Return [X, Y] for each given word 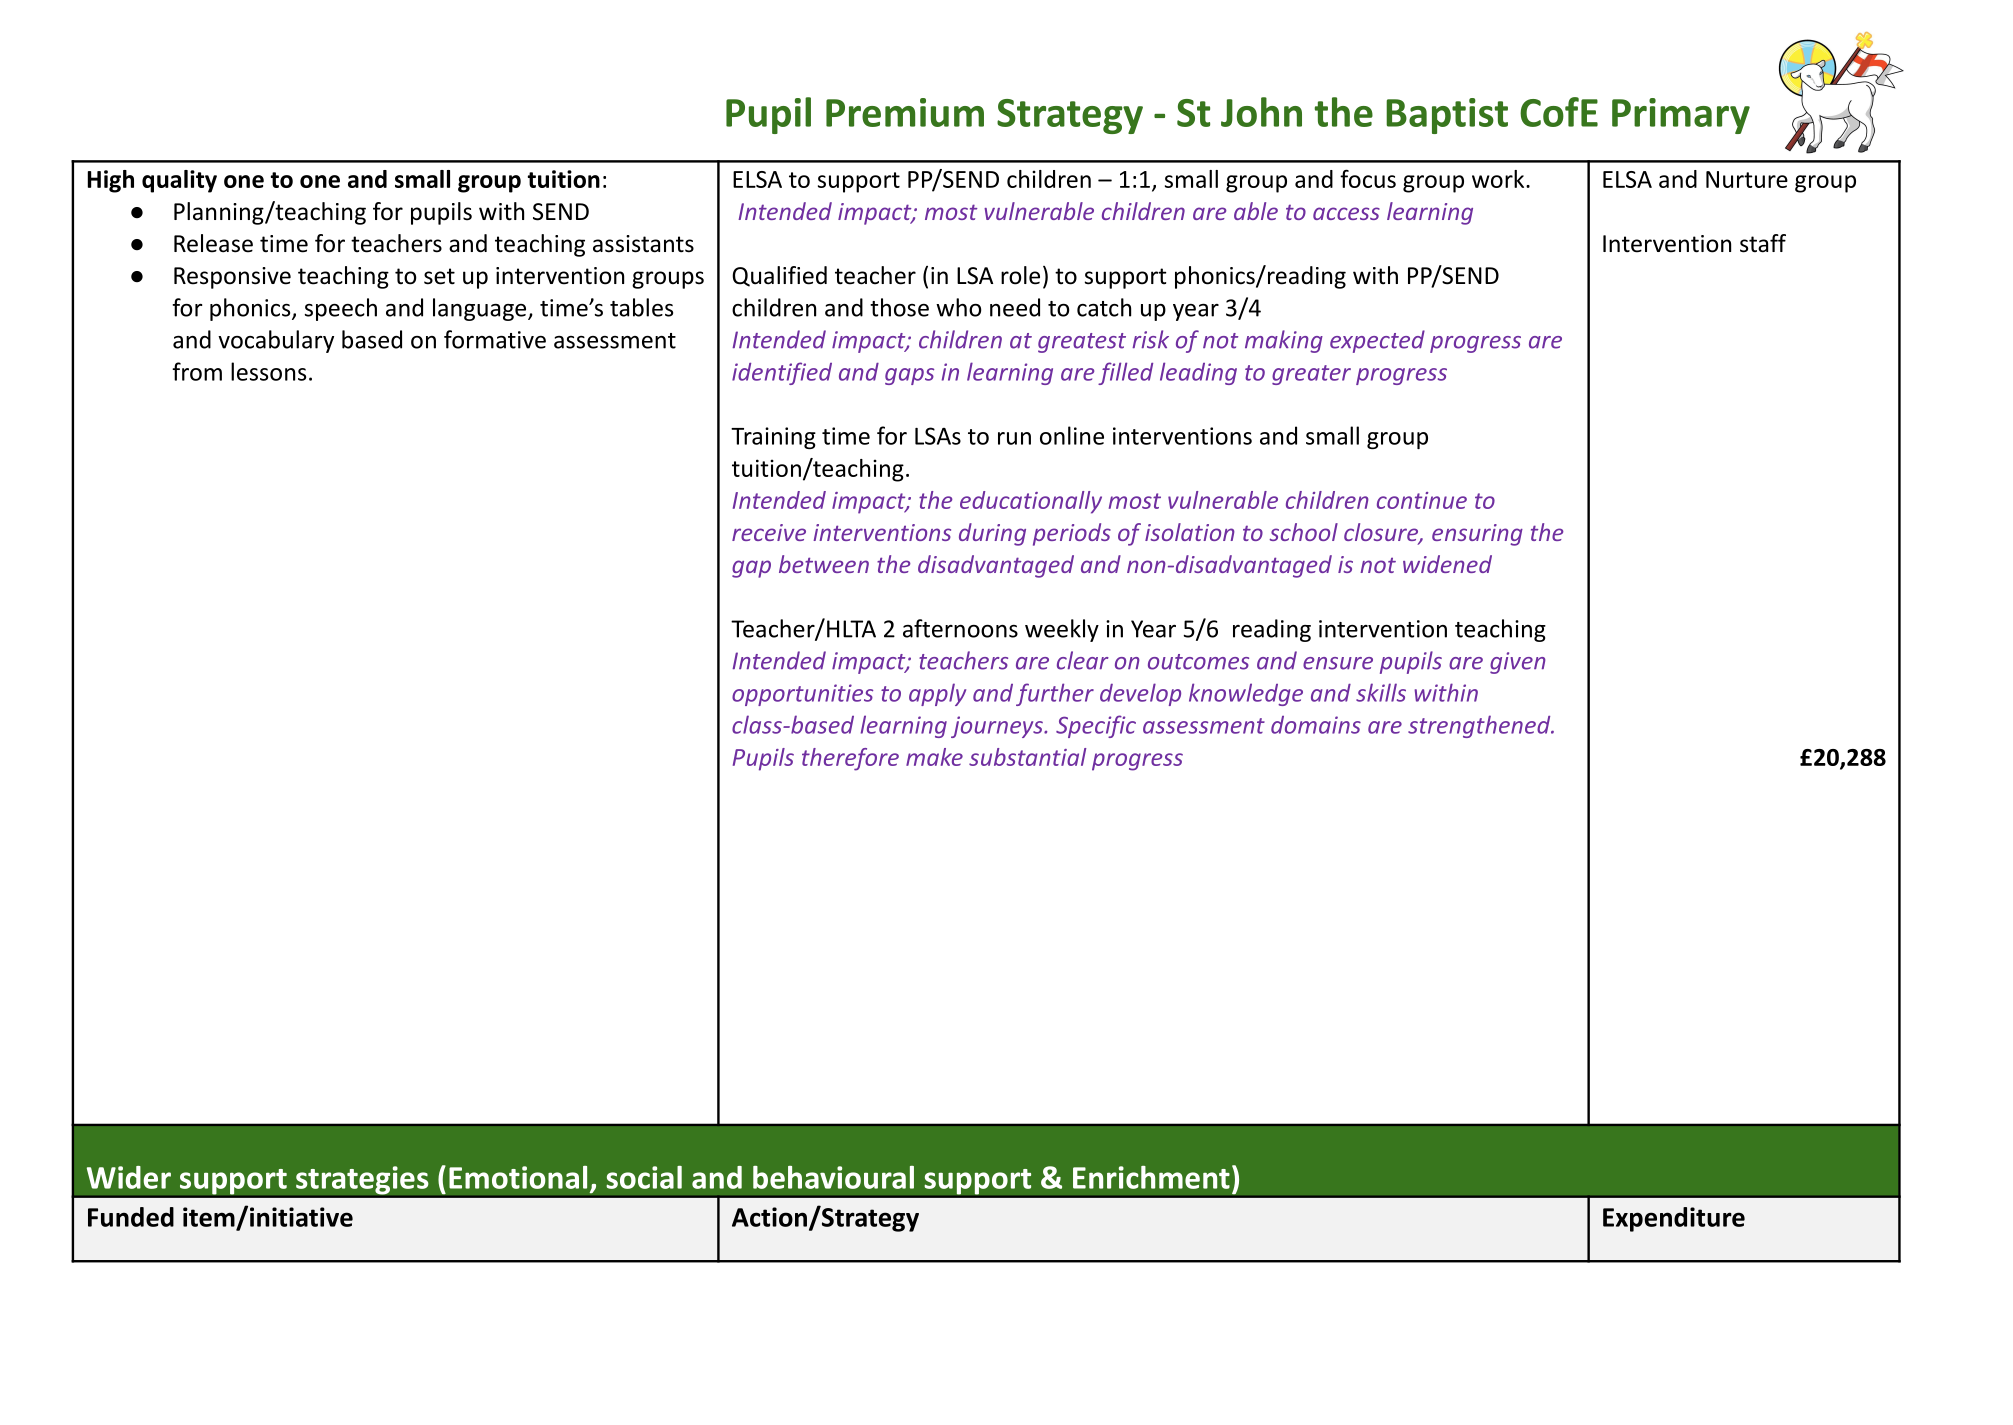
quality [179, 181]
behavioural [833, 1177]
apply [937, 694]
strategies [362, 1181]
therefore [850, 759]
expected [1377, 341]
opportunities [802, 695]
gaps [909, 376]
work [1499, 179]
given [1518, 663]
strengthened [1480, 726]
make [934, 757]
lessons [268, 371]
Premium [905, 112]
